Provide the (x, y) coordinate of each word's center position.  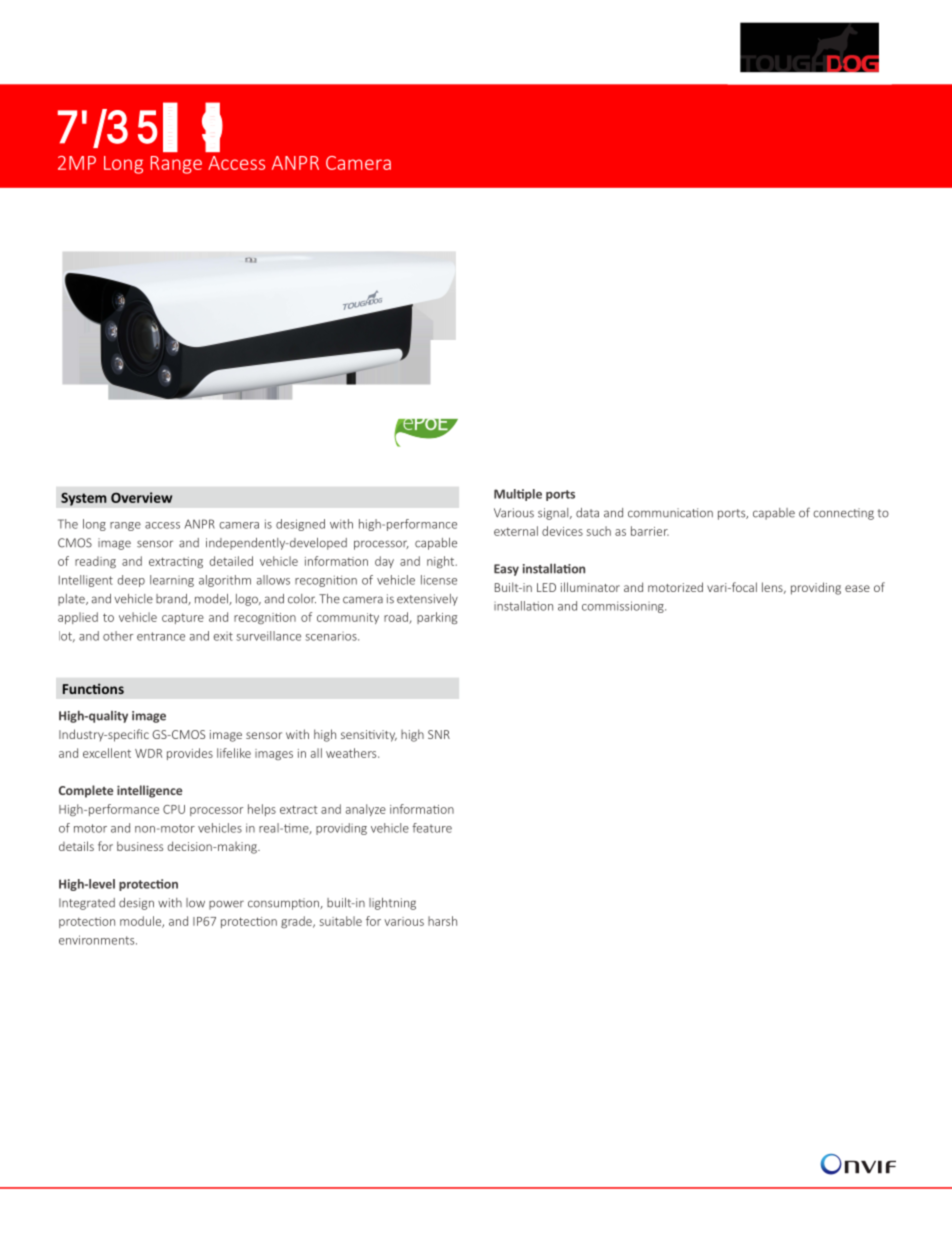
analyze (366, 810)
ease (857, 588)
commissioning (624, 607)
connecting (843, 514)
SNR (439, 734)
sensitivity (369, 736)
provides (190, 754)
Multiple (518, 495)
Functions (93, 688)
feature (432, 828)
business (140, 846)
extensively (427, 600)
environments (98, 940)
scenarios (332, 636)
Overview (141, 497)
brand (172, 599)
